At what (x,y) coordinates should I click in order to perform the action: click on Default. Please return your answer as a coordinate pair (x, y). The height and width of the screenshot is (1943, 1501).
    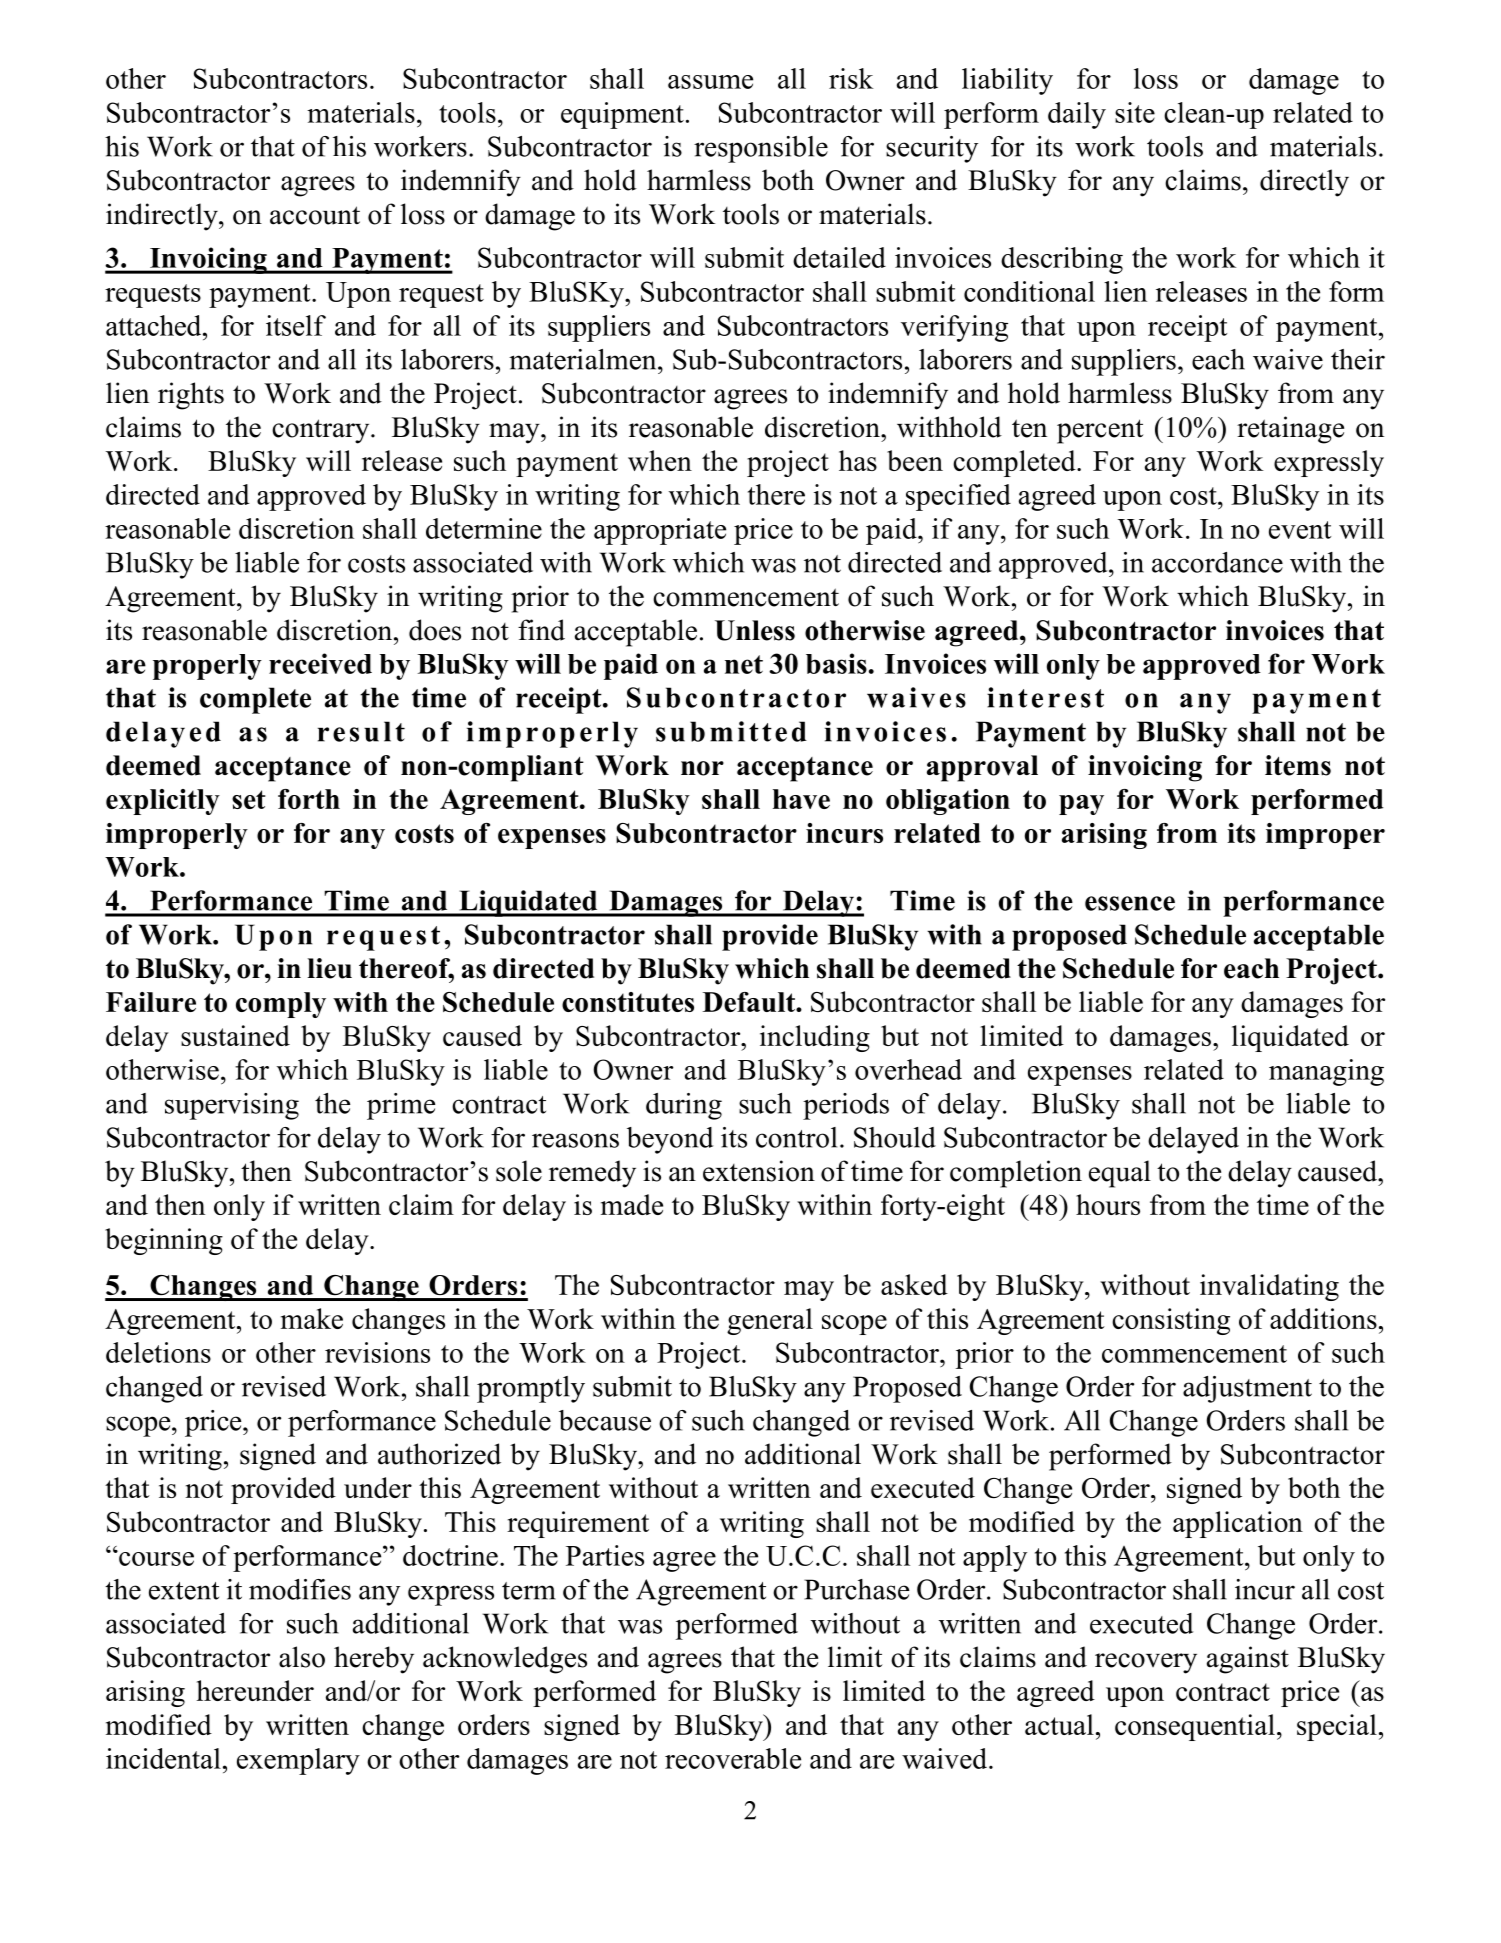
    Looking at the image, I should click on (750, 1002).
